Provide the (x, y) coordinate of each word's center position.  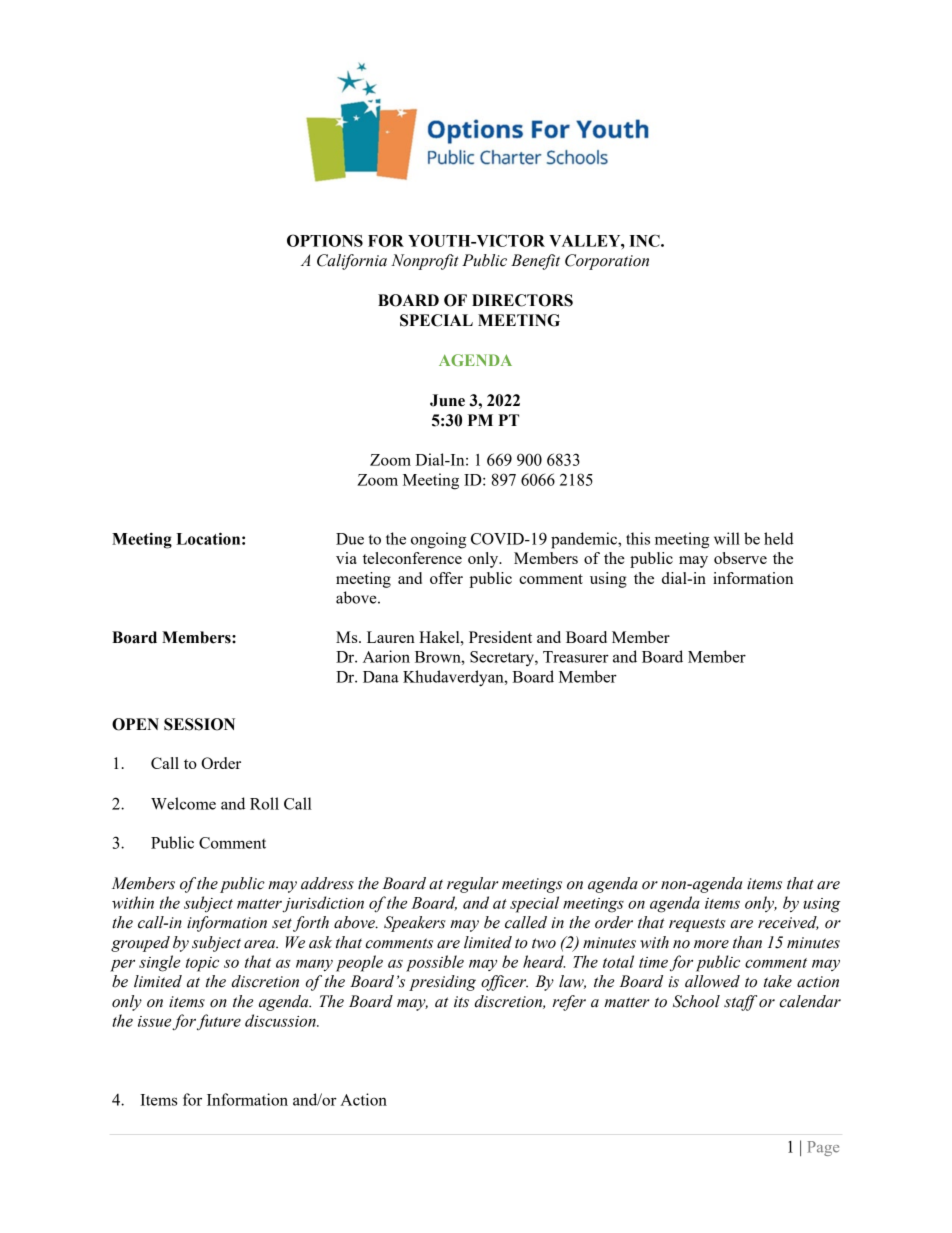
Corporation (607, 262)
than (747, 942)
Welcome (183, 803)
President (500, 637)
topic (202, 964)
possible (435, 963)
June (447, 400)
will (727, 538)
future (219, 1022)
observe (740, 558)
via (346, 558)
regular (472, 885)
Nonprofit (425, 262)
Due (350, 539)
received (788, 923)
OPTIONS (325, 240)
